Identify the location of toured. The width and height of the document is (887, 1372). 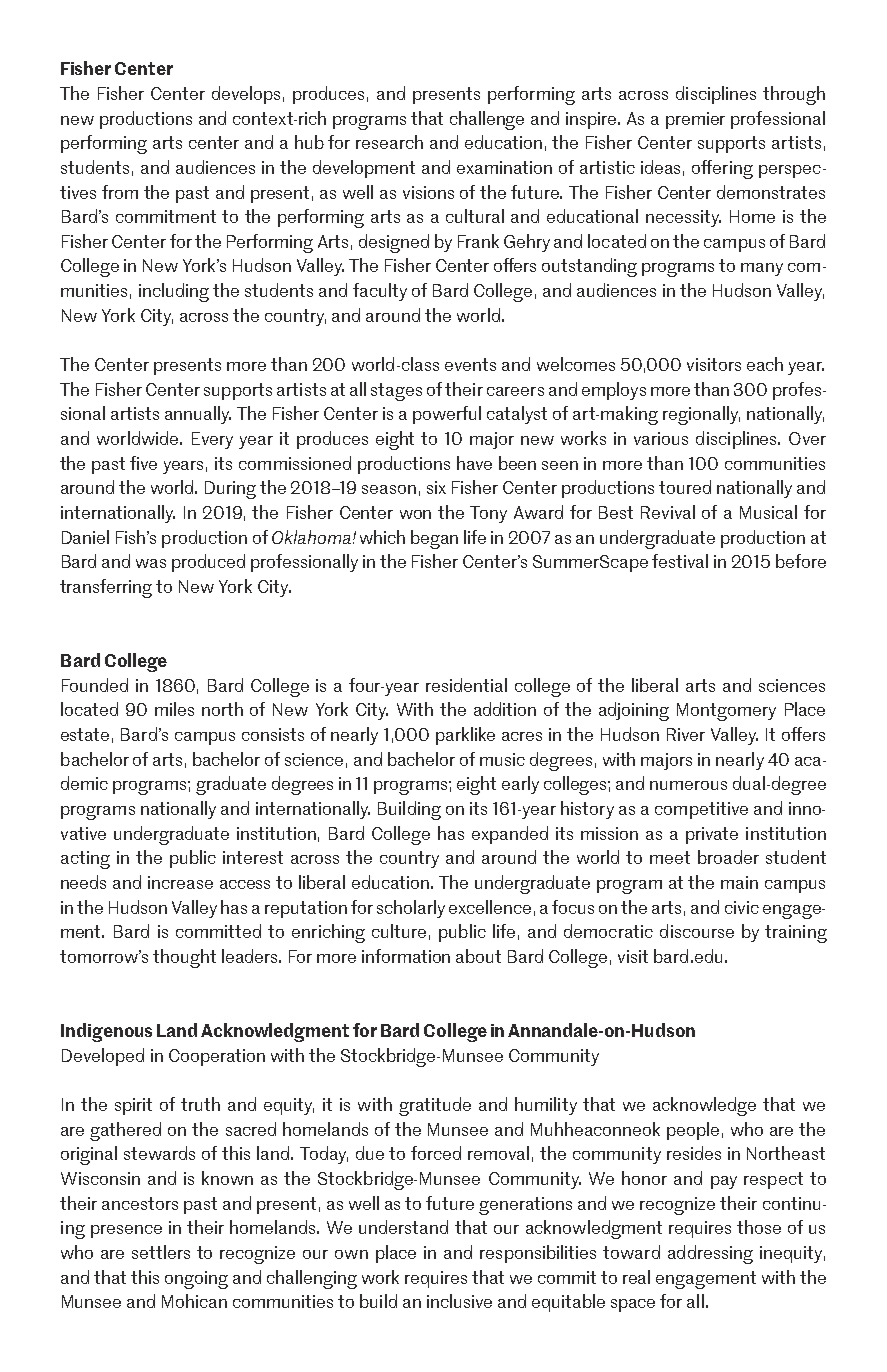
(685, 487).
